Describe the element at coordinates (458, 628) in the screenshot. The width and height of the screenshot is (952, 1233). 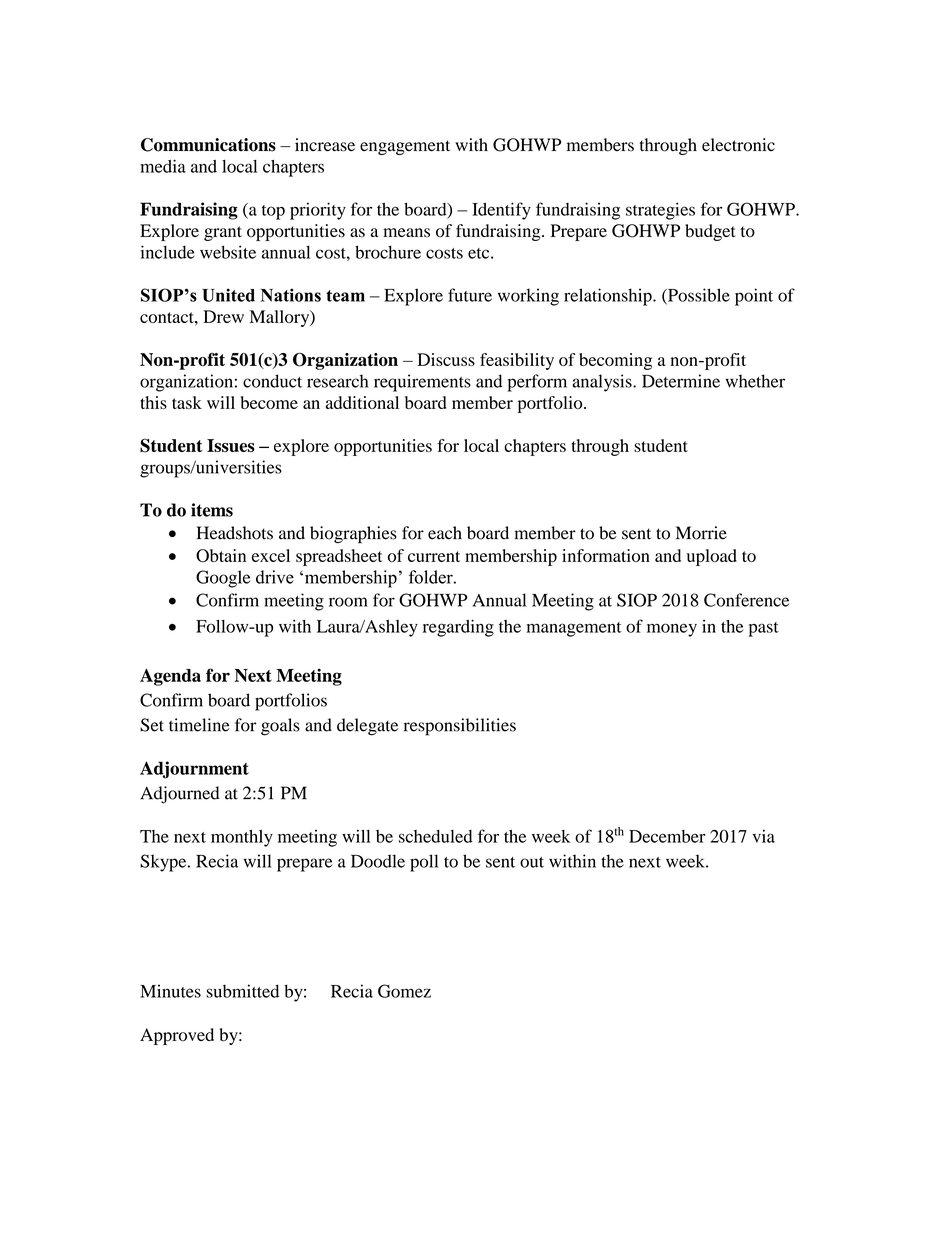
I see `regarding` at that location.
